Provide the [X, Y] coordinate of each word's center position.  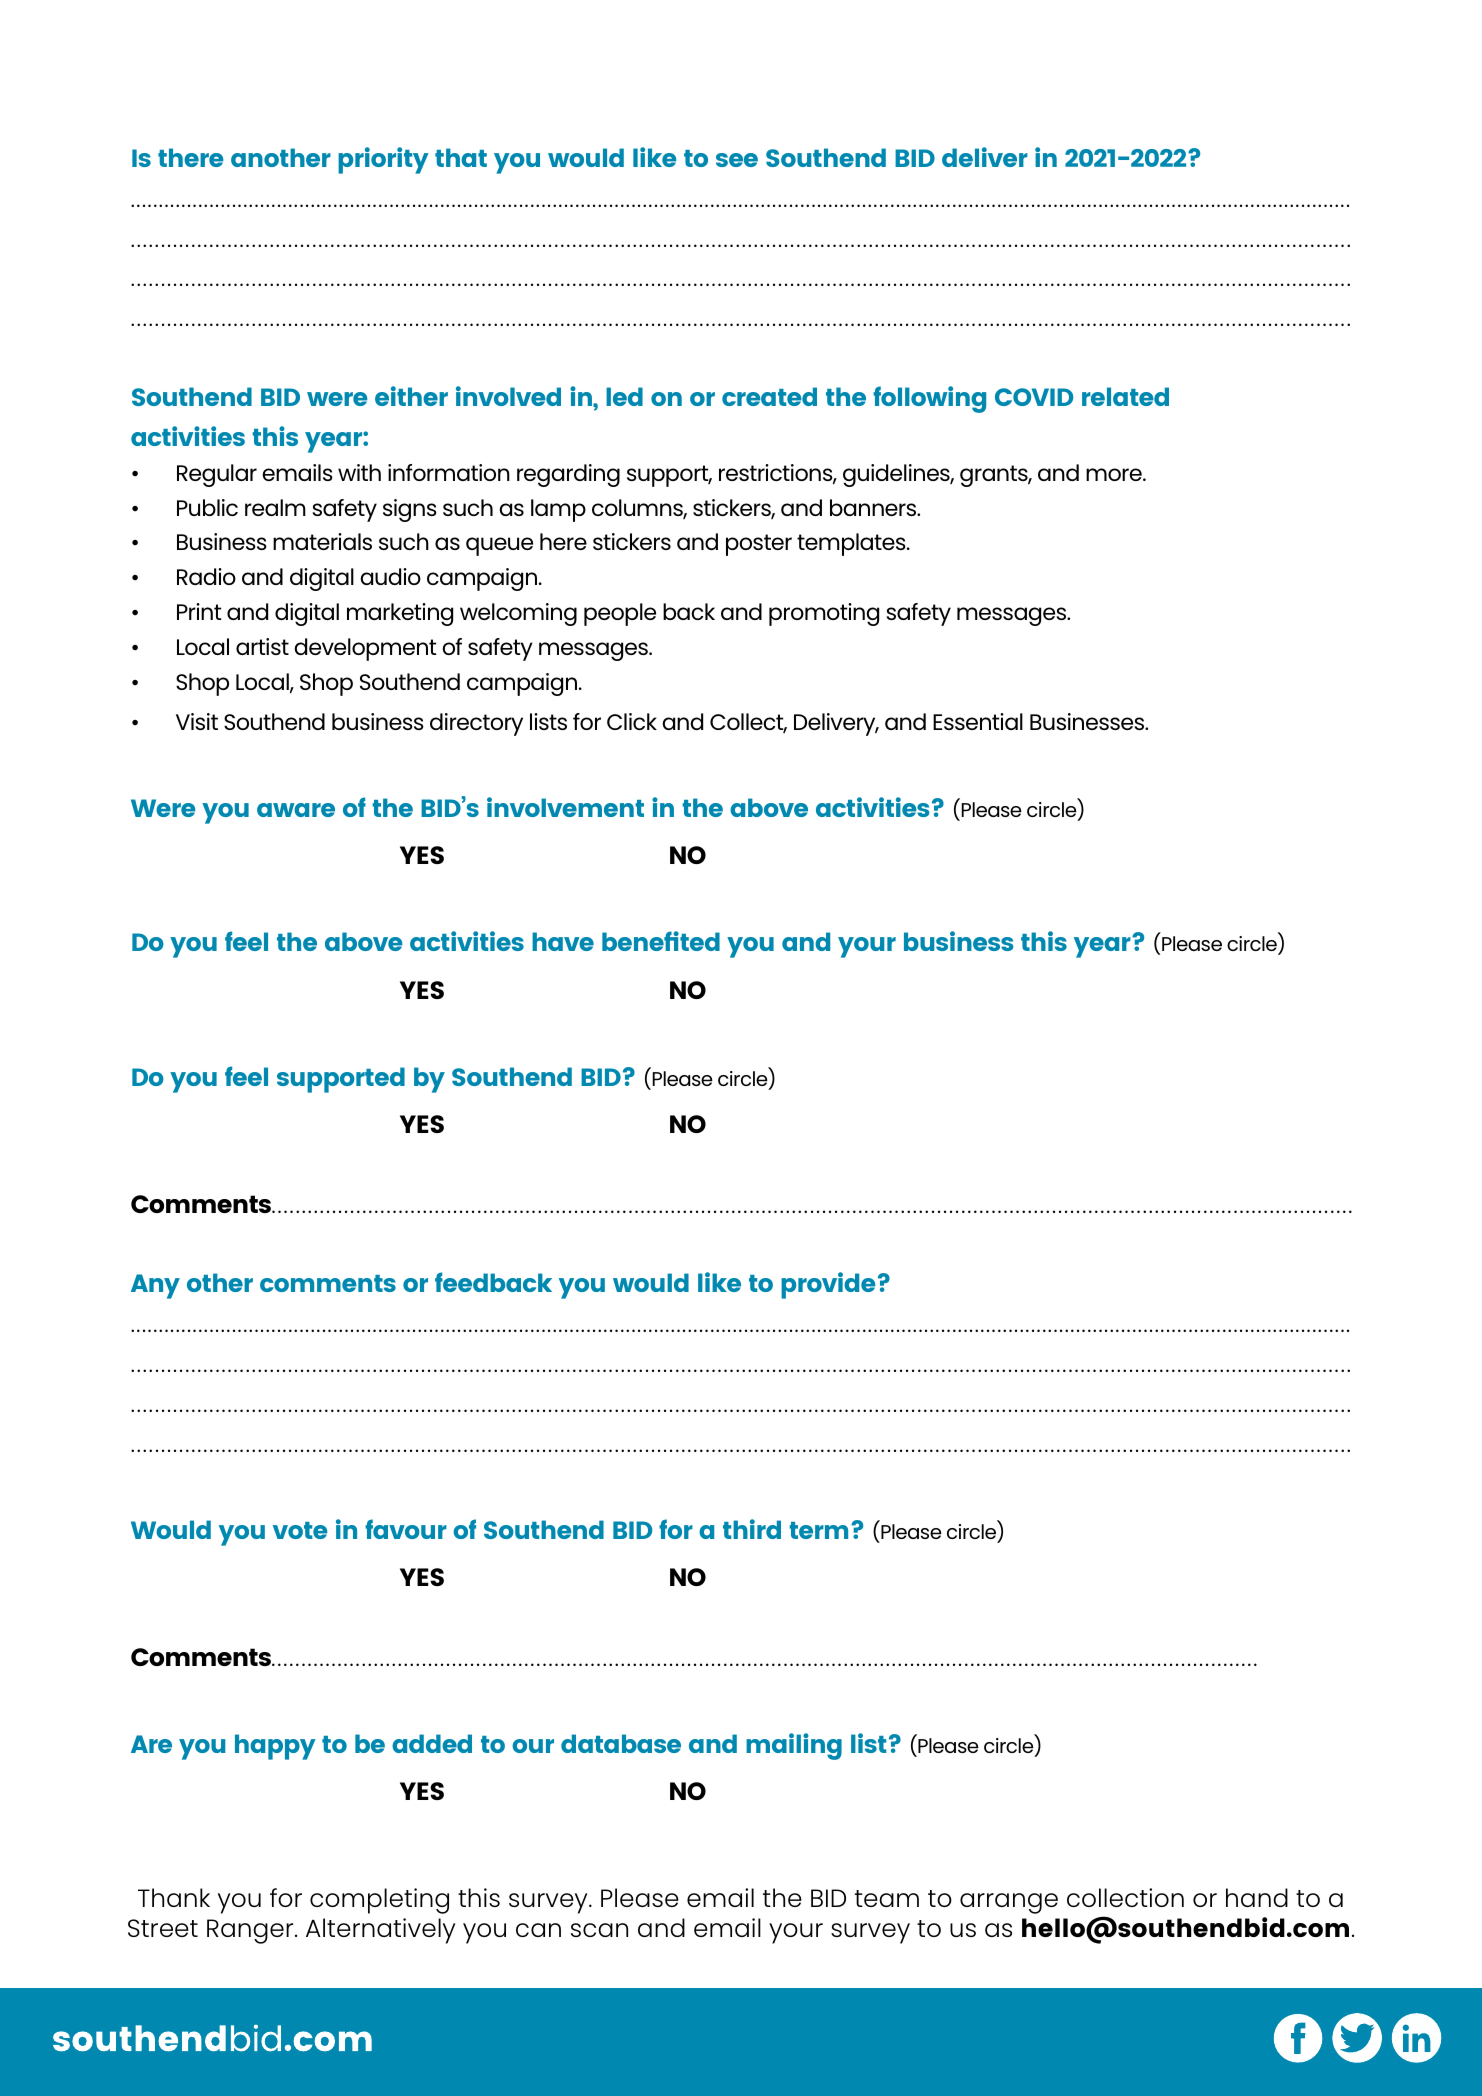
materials [322, 541]
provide [828, 1285]
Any [155, 1286]
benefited [661, 941]
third [752, 1529]
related [1125, 396]
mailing [794, 1746]
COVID [1034, 397]
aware [296, 810]
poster [759, 545]
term [818, 1530]
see [737, 160]
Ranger [251, 1931]
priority [383, 160]
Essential [978, 721]
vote [300, 1530]
